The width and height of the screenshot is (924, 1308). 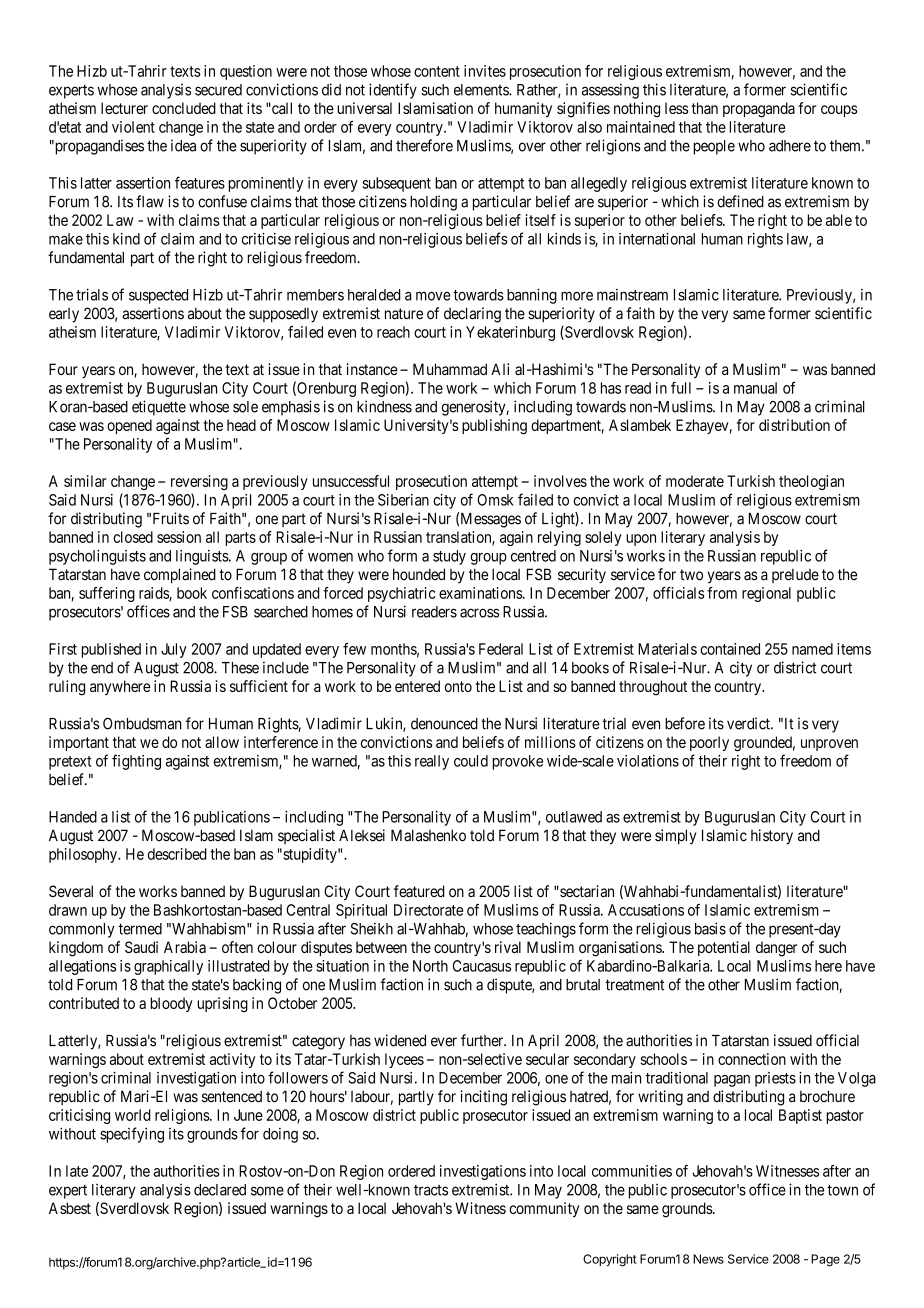 I want to click on contained, so click(x=730, y=649).
